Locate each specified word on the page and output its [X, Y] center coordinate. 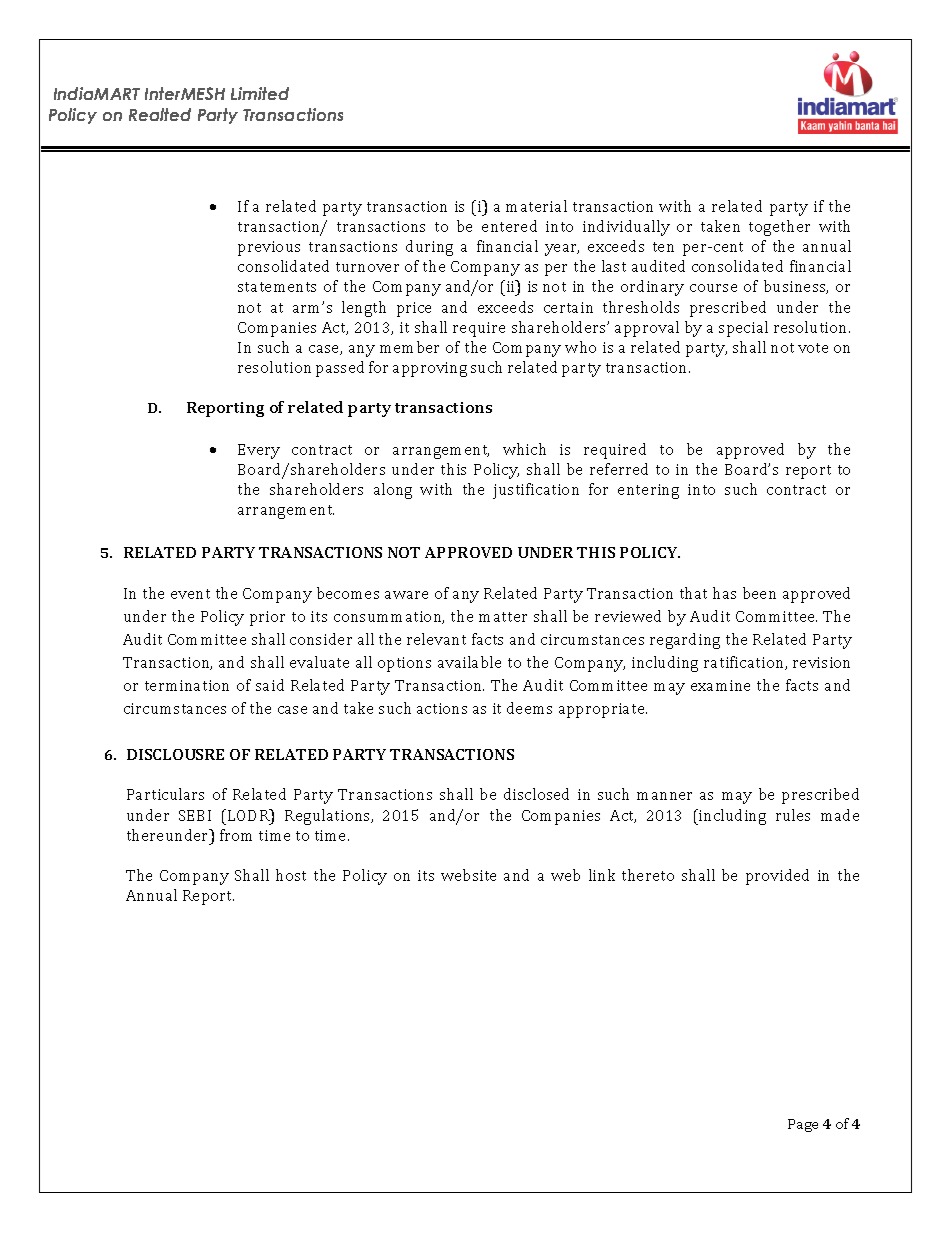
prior [267, 618]
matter [503, 617]
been [759, 593]
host [291, 875]
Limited [260, 93]
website [468, 875]
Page [803, 1125]
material [536, 206]
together [779, 228]
